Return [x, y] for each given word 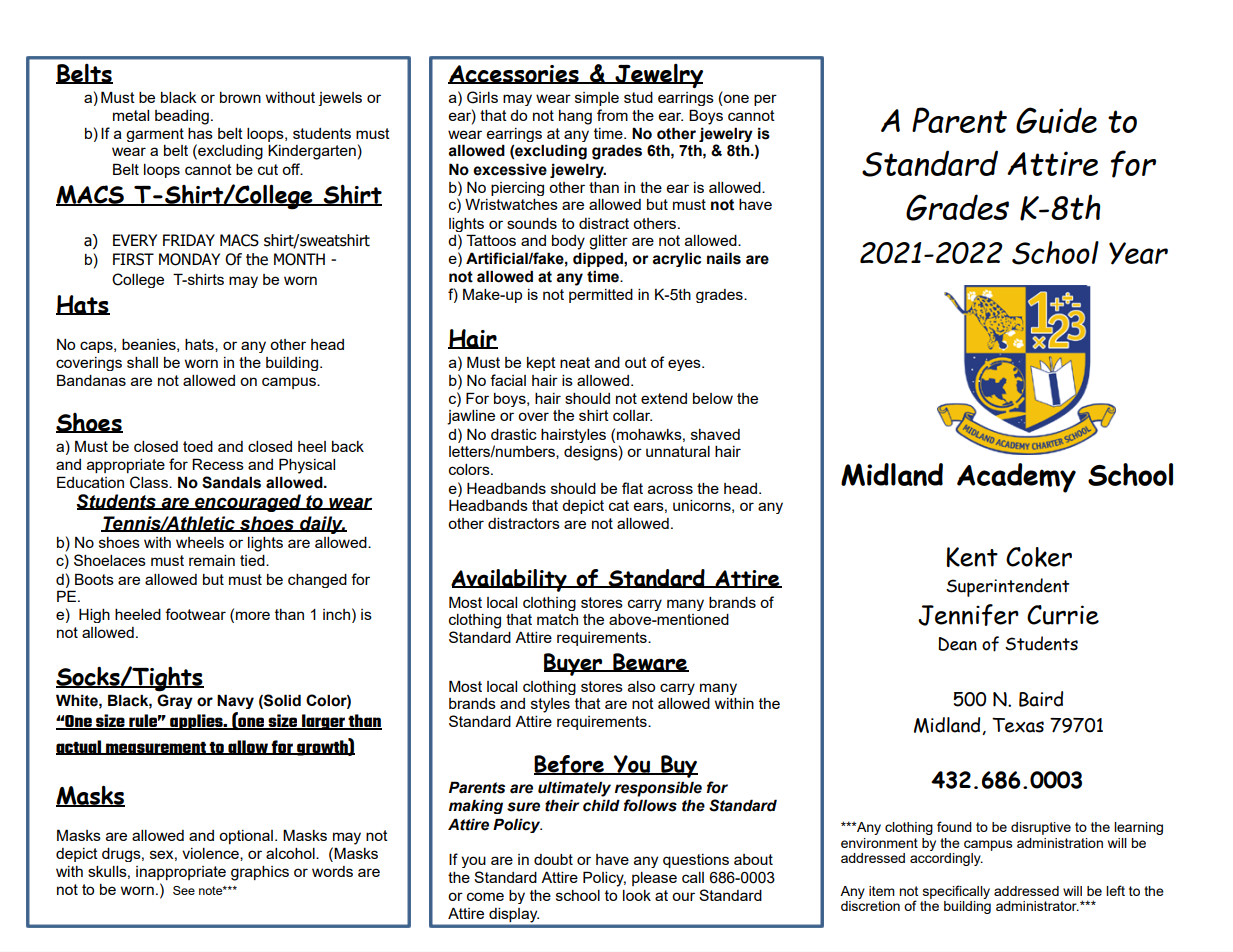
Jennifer [968, 615]
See [184, 890]
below [713, 398]
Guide [1056, 120]
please [654, 879]
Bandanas [91, 380]
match [557, 619]
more [253, 615]
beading [182, 117]
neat [575, 362]
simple [597, 99]
